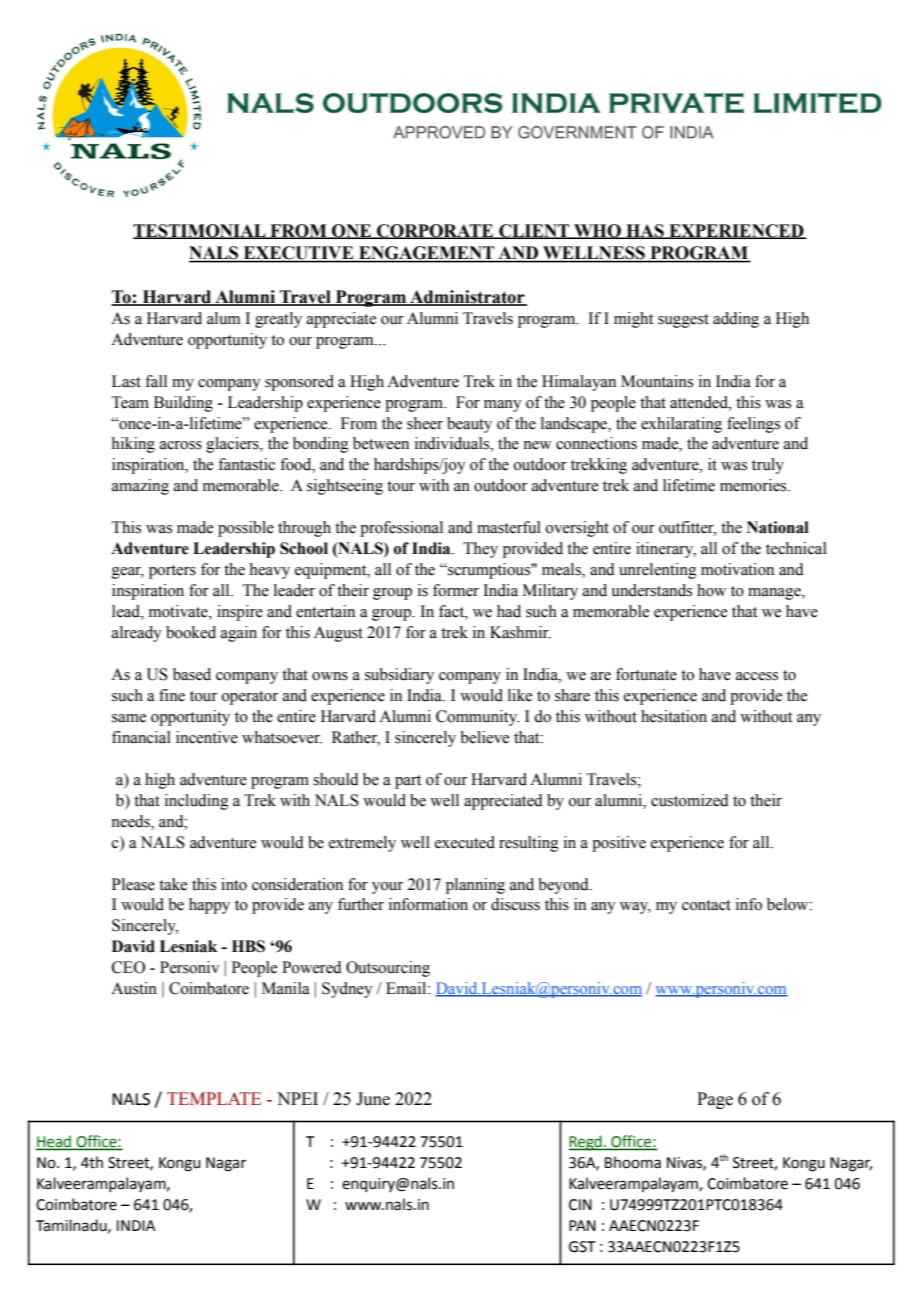  What do you see at coordinates (200, 231) in the screenshot?
I see `TESTIMONIAL` at bounding box center [200, 231].
